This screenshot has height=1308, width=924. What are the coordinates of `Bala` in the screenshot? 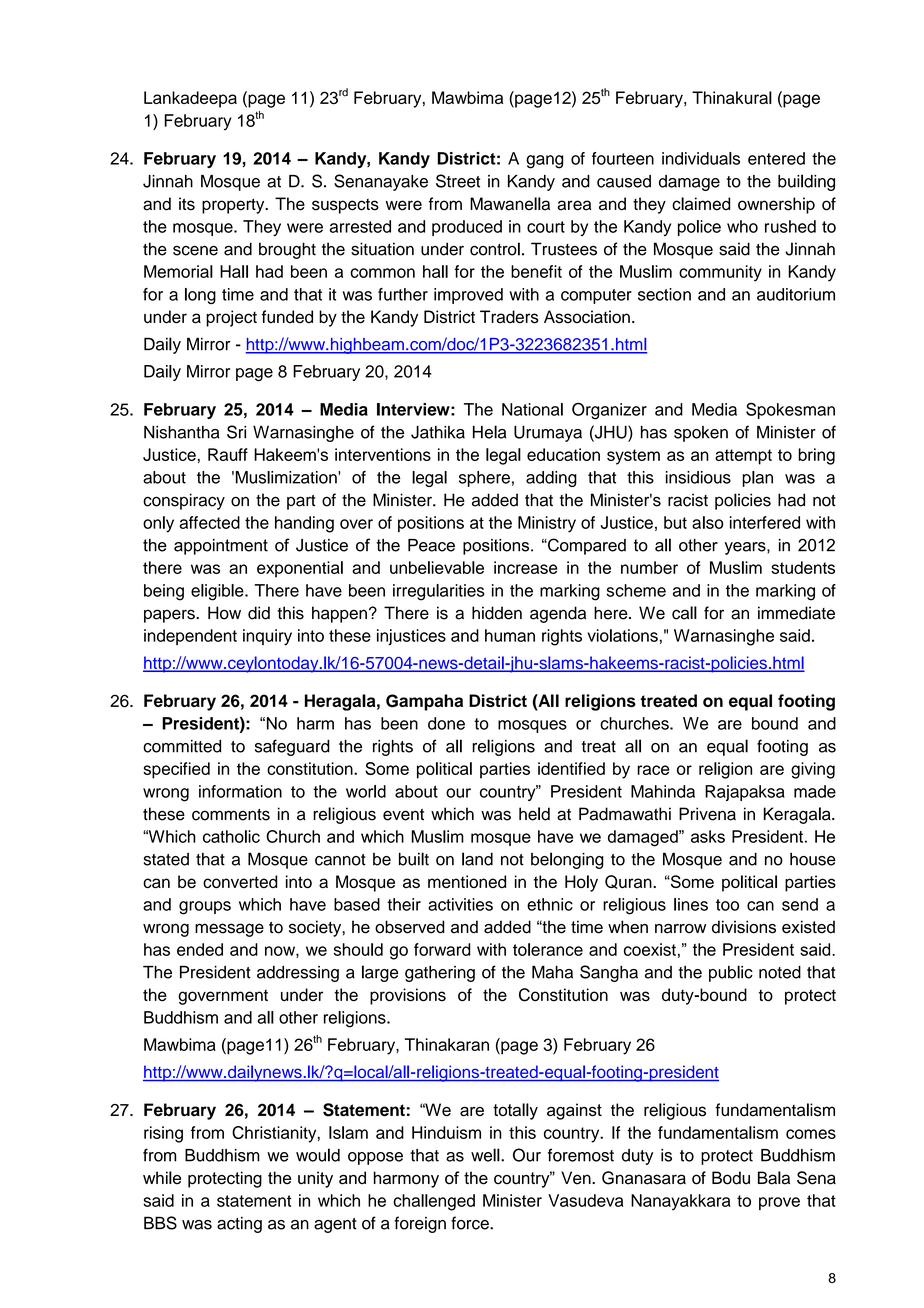 It's located at (774, 1178).
